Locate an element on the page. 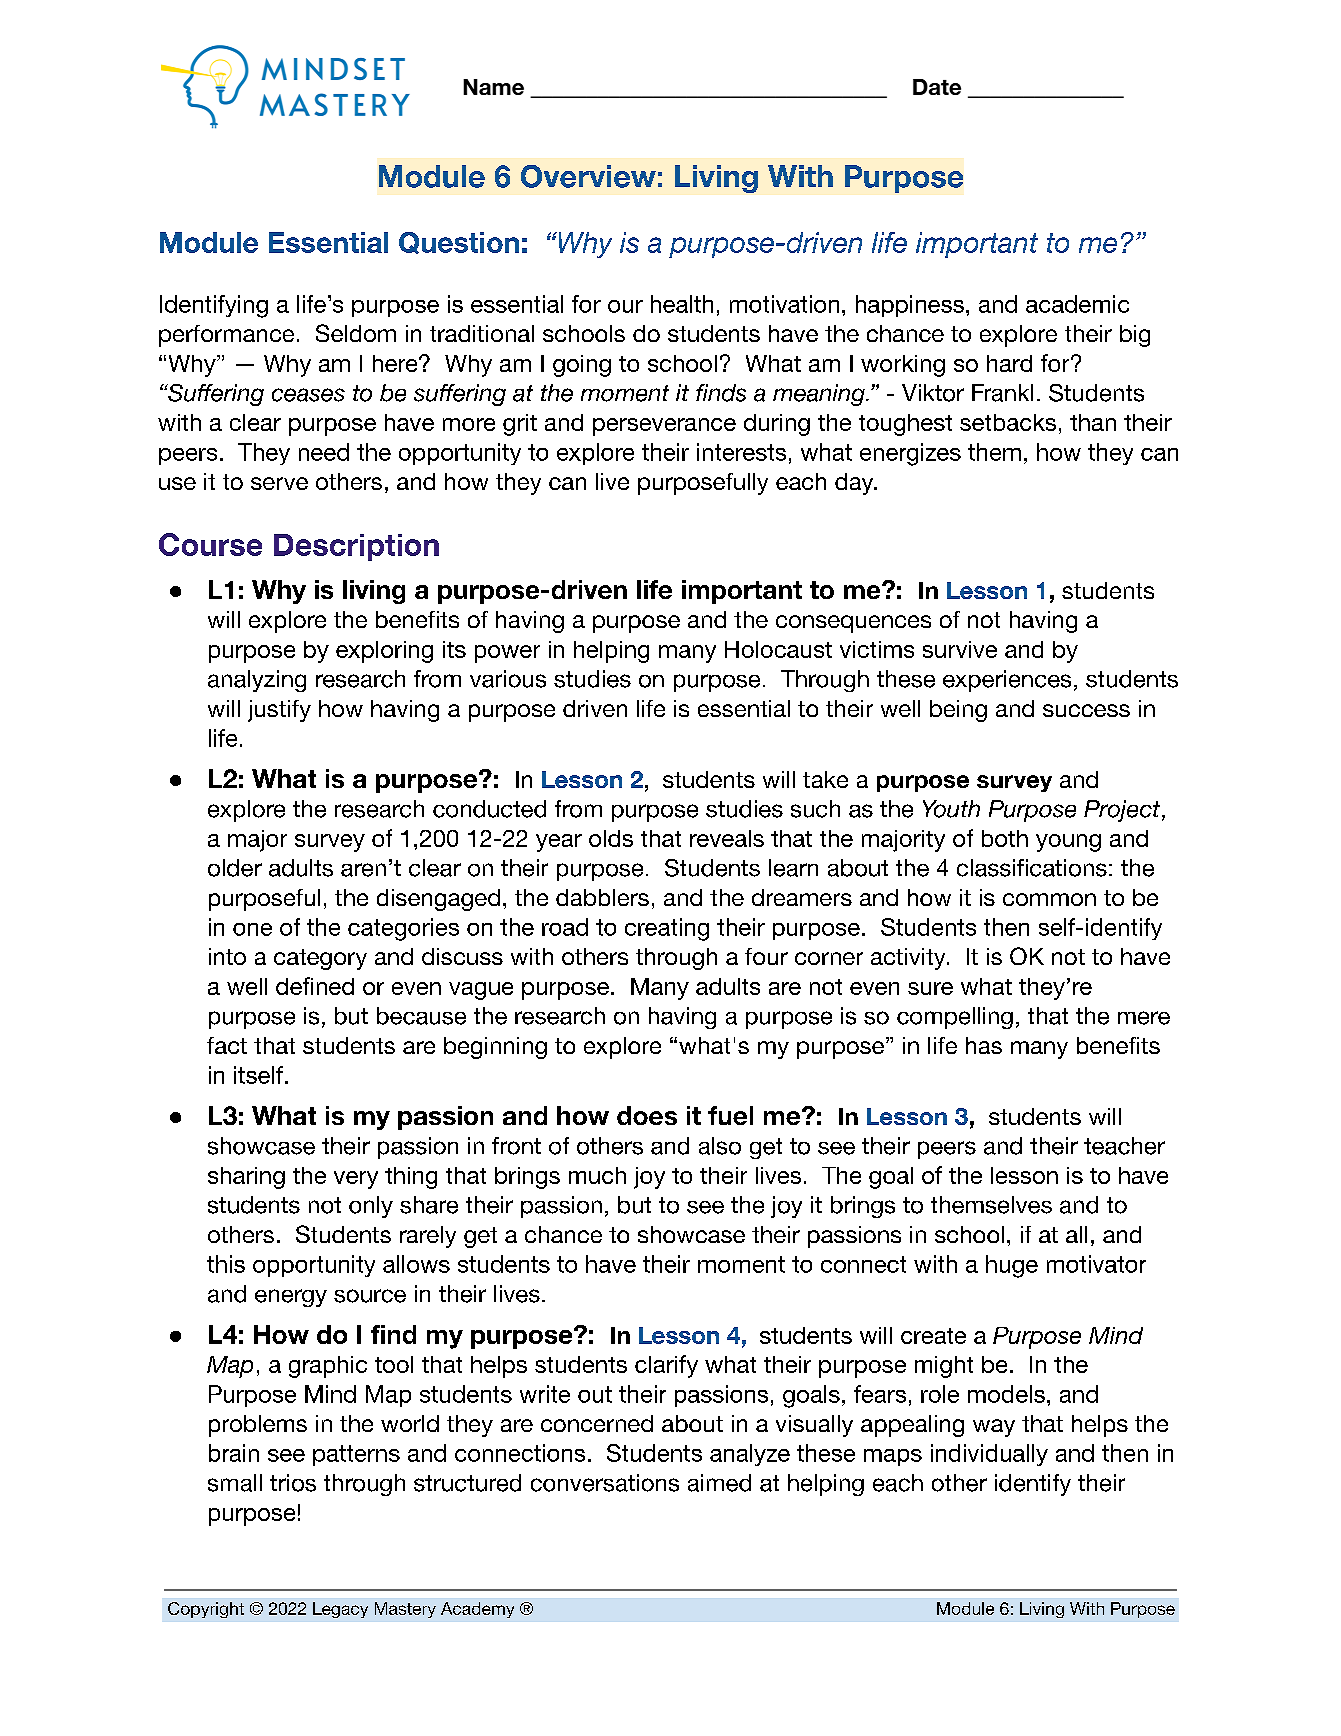 The height and width of the document is (1736, 1341). Question is located at coordinates (459, 243).
